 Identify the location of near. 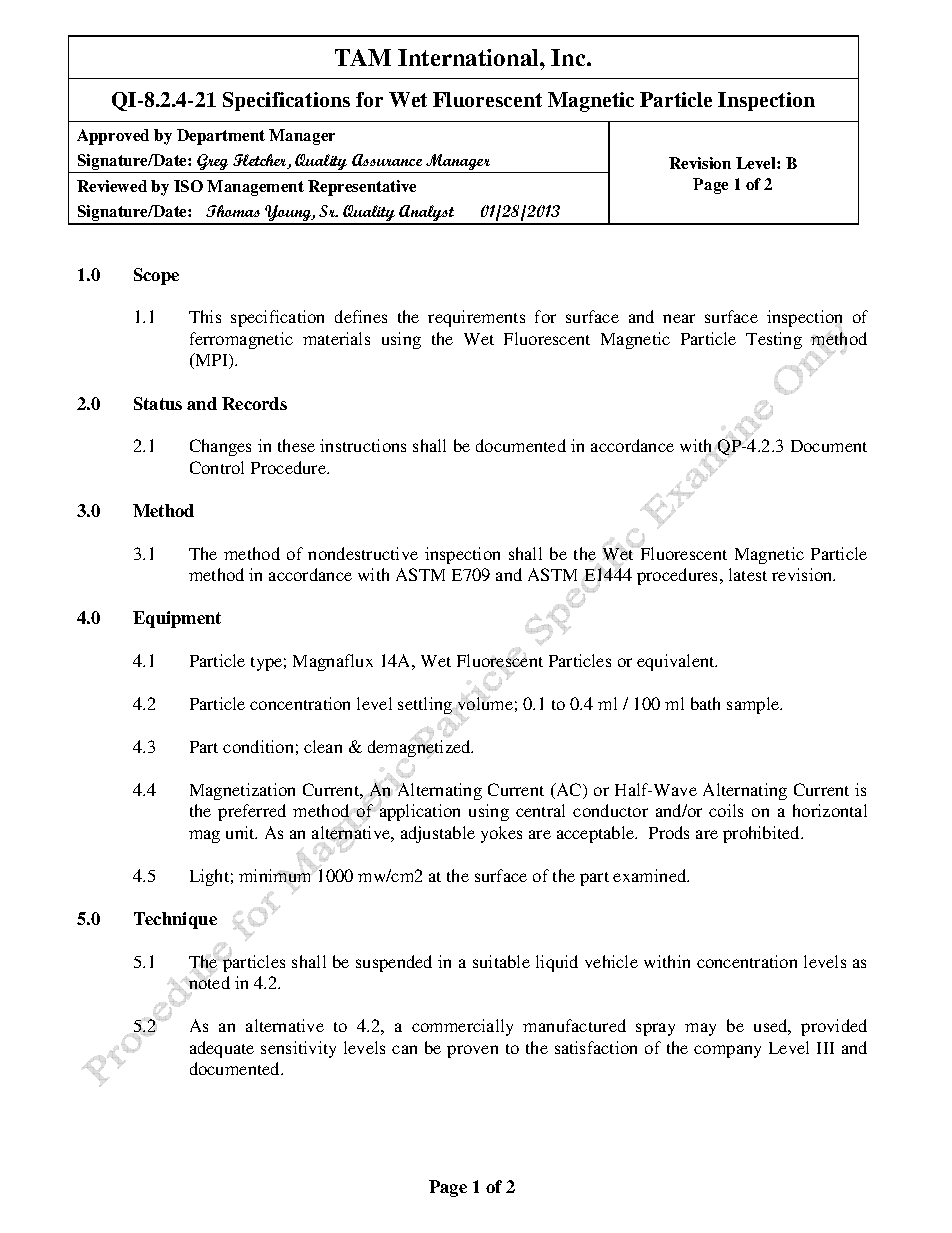
(679, 318).
